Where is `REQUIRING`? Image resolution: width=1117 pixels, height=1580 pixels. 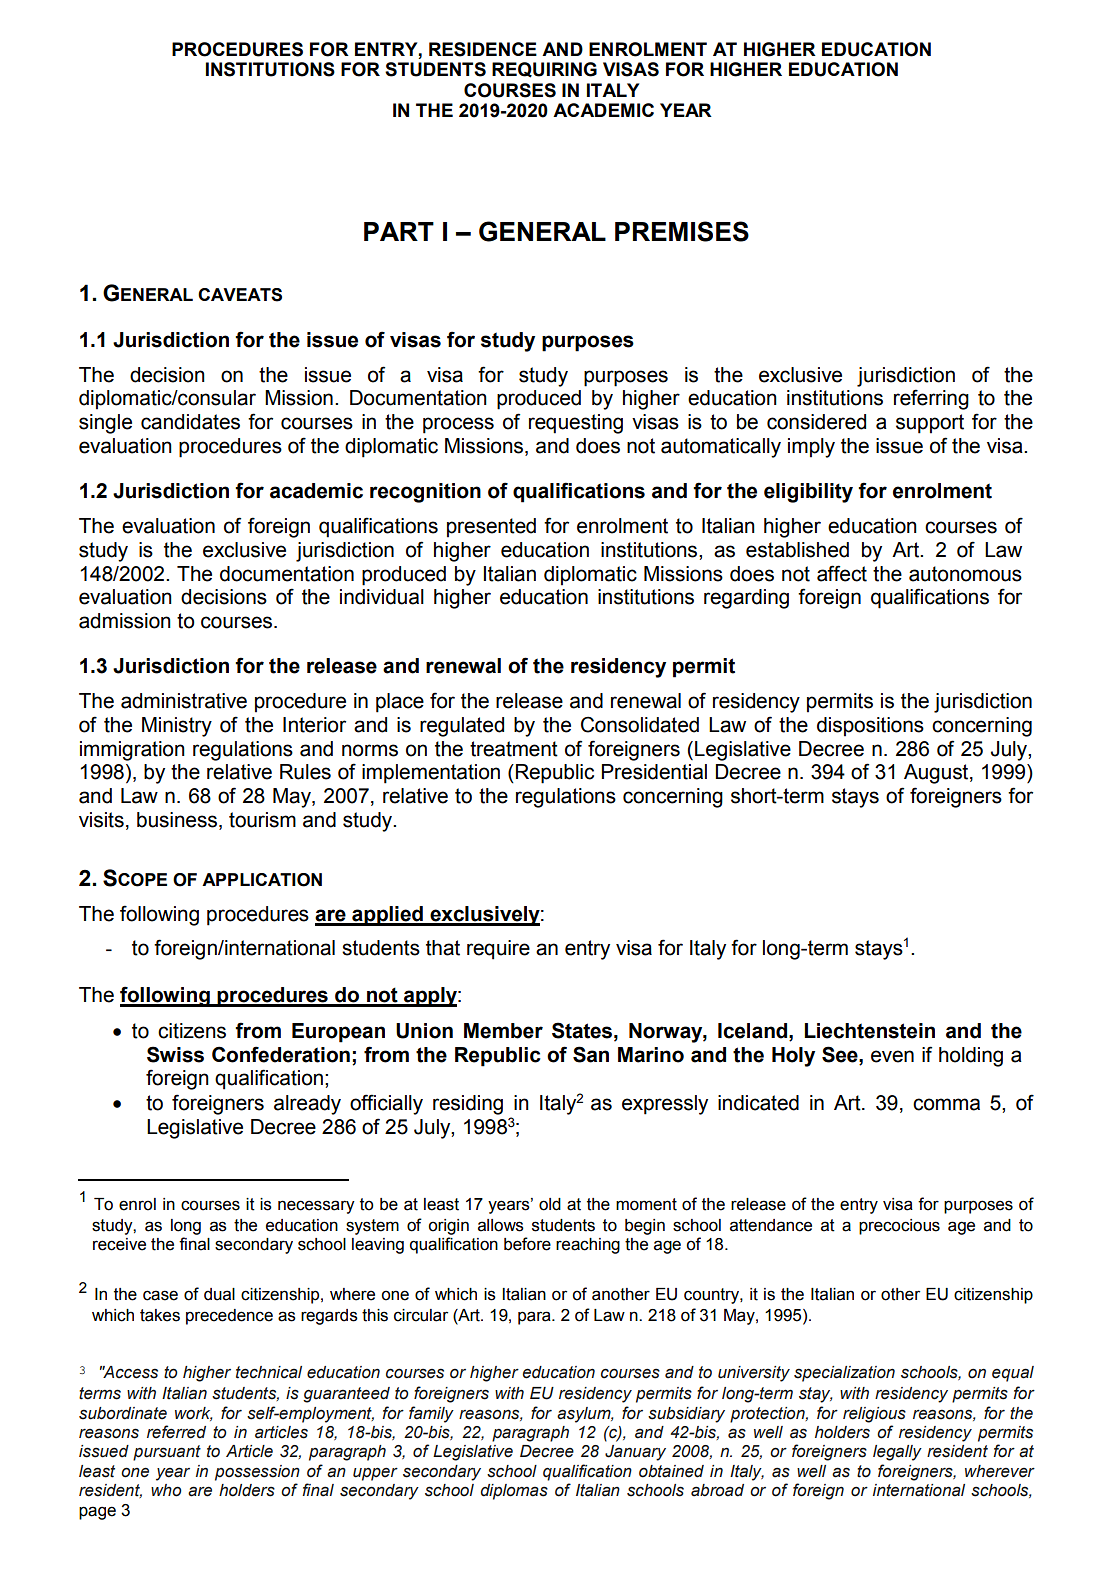
REQUIRING is located at coordinates (544, 70).
